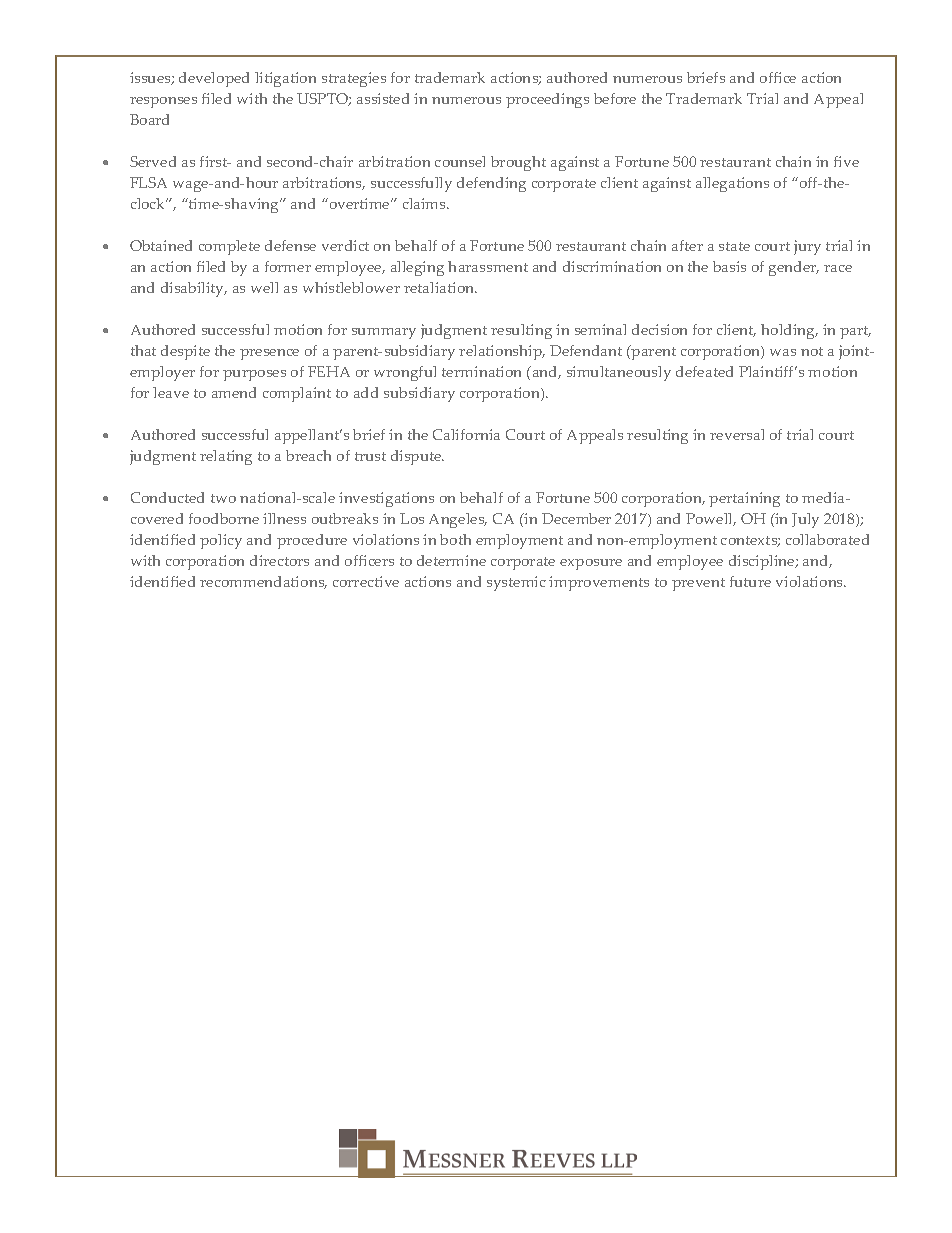  I want to click on disability, so click(194, 289).
